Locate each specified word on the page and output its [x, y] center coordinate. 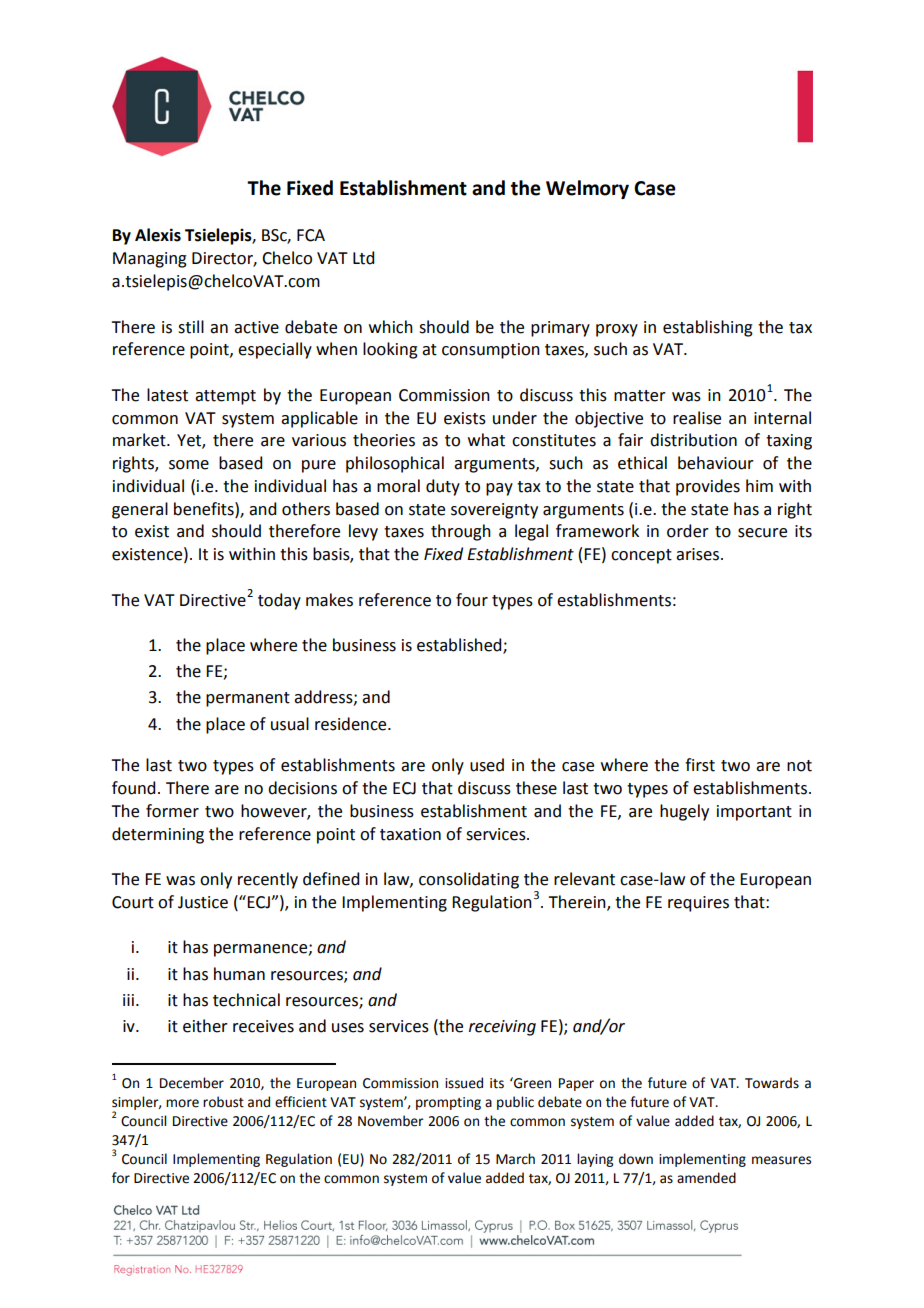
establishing [708, 328]
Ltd [363, 258]
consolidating [469, 880]
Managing [150, 260]
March [515, 1159]
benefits [205, 509]
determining [158, 835]
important [754, 813]
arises [697, 554]
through [461, 532]
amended [706, 1178]
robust [223, 1102]
